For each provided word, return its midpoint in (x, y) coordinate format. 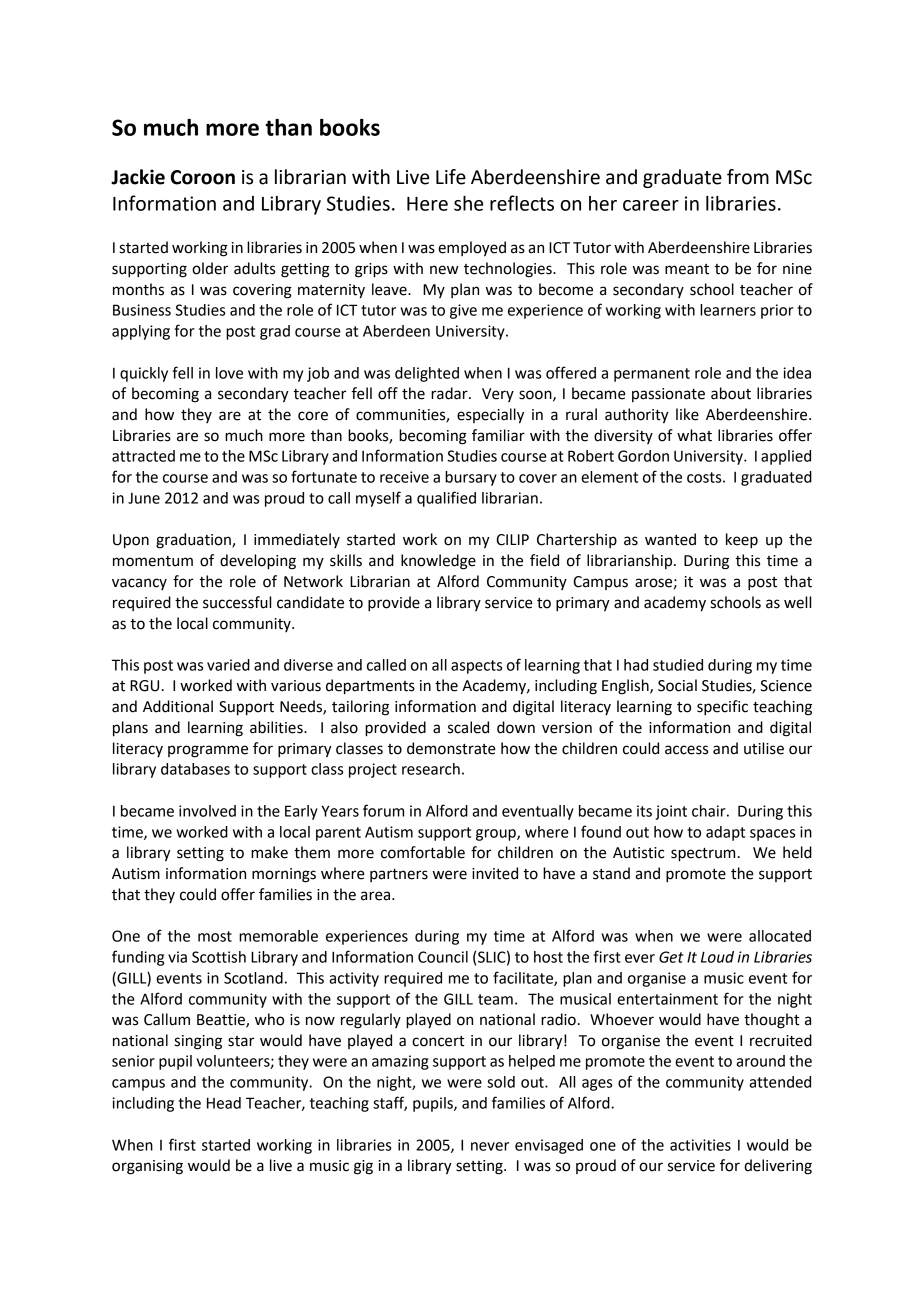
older (210, 268)
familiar (498, 435)
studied (678, 665)
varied (228, 665)
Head (224, 1103)
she (468, 203)
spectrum (703, 855)
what (694, 435)
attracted (143, 456)
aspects (476, 667)
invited (495, 873)
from (748, 177)
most (215, 936)
